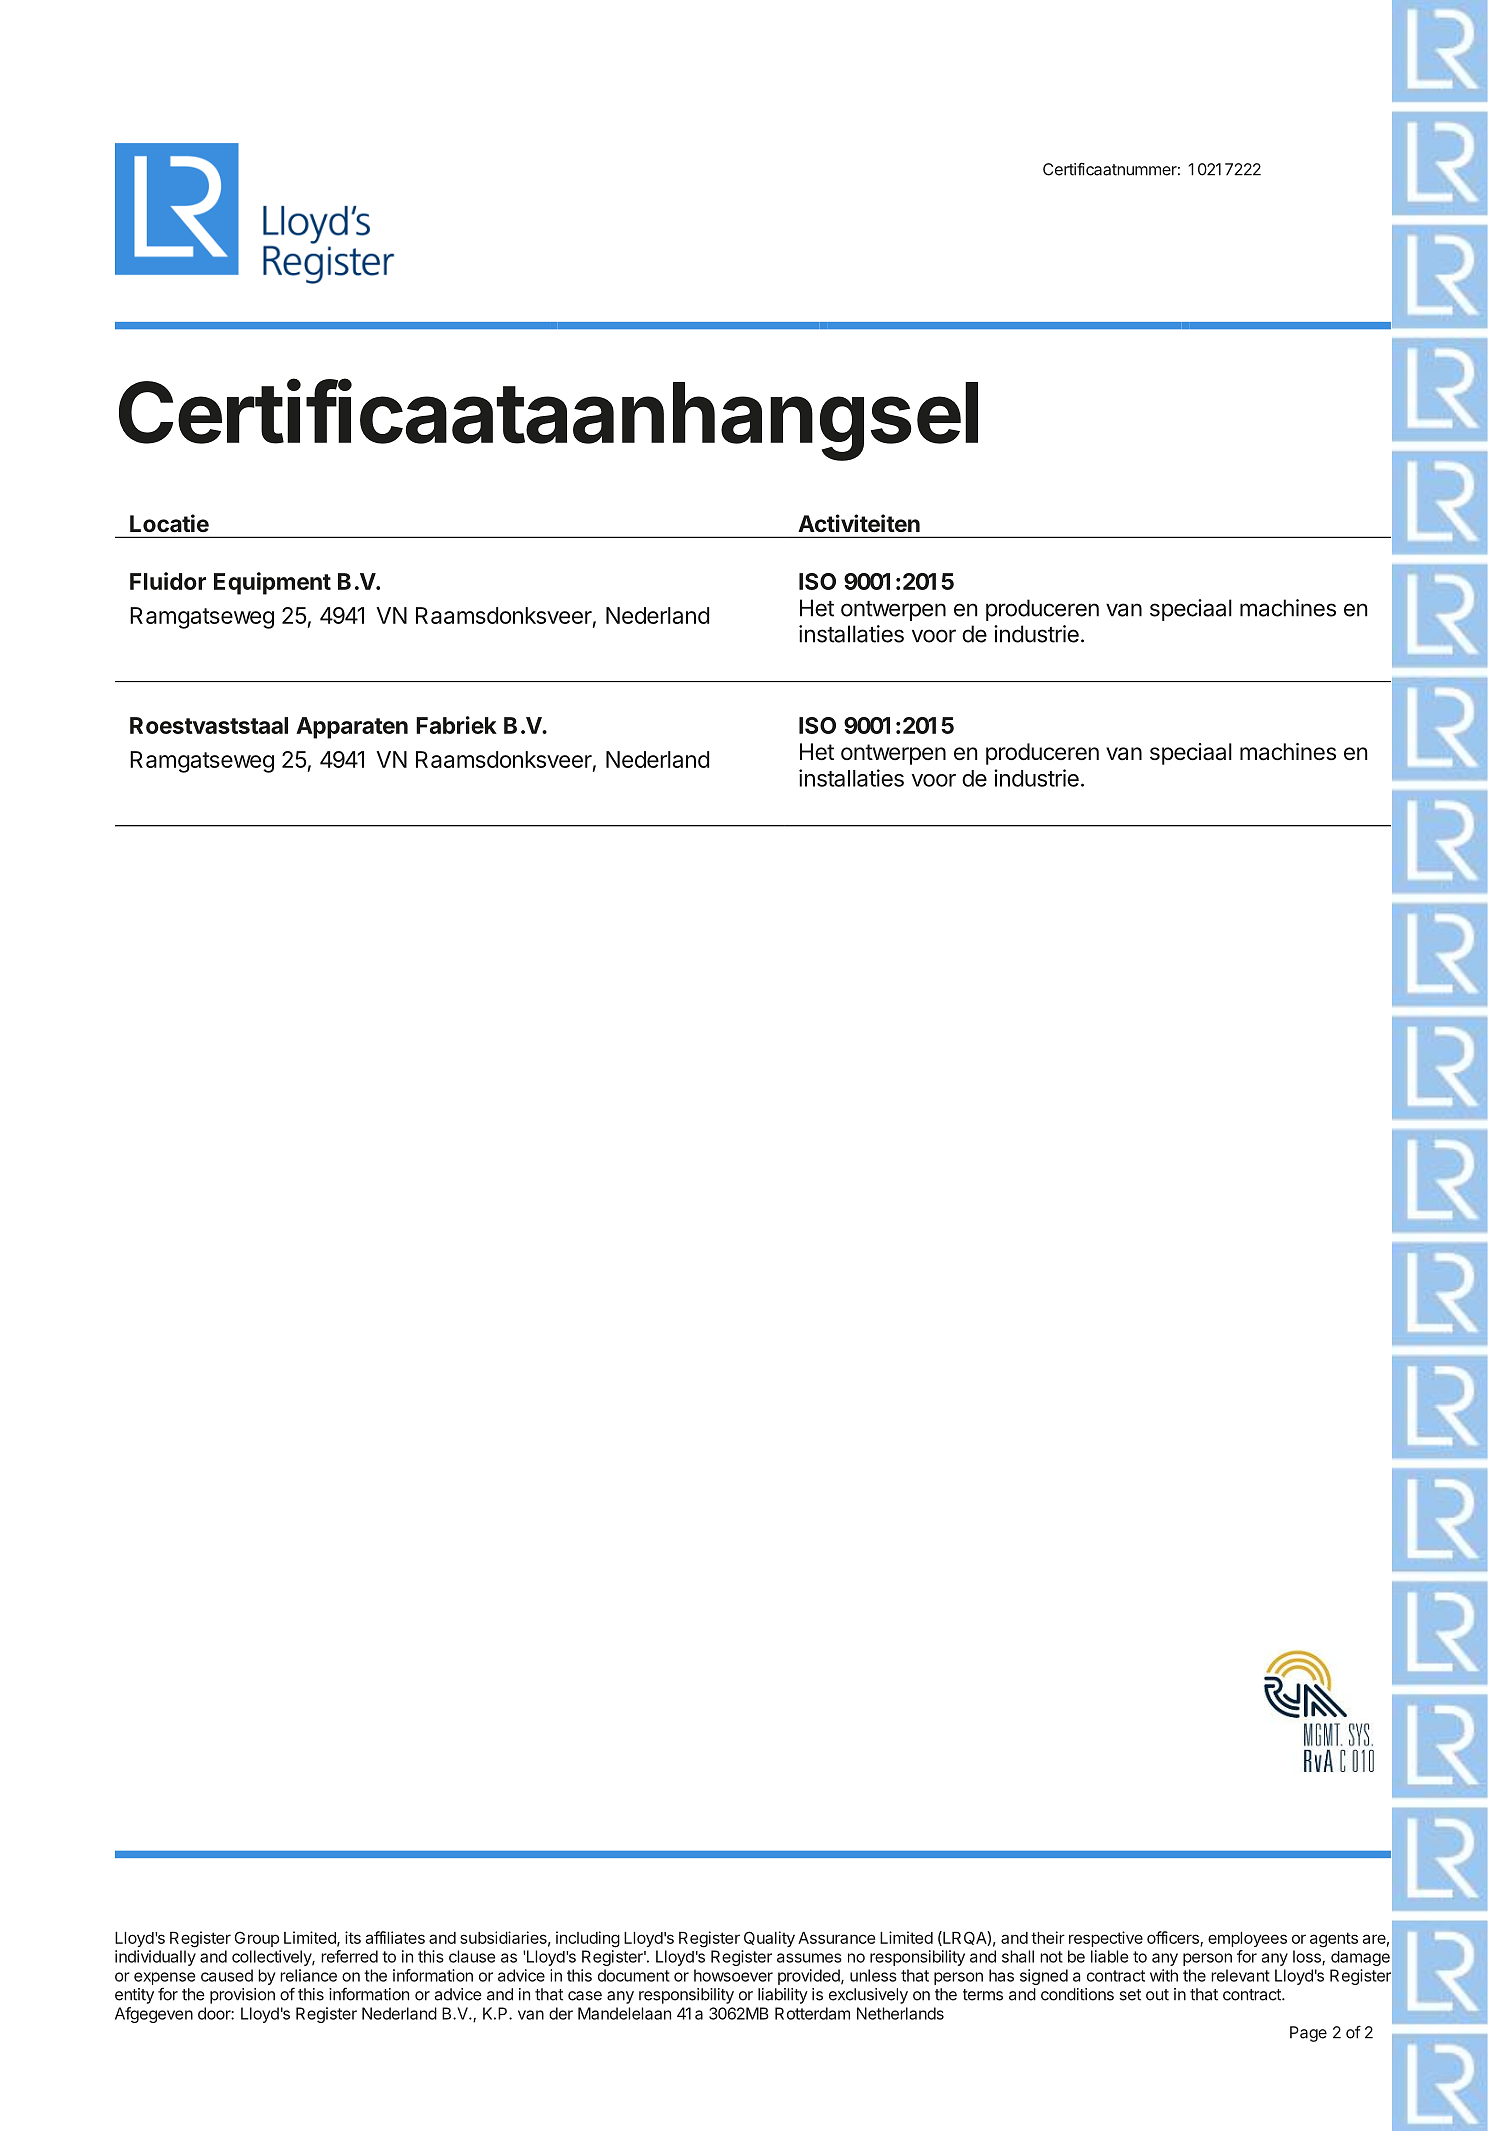 The width and height of the screenshot is (1508, 2131). I want to click on its, so click(353, 1937).
